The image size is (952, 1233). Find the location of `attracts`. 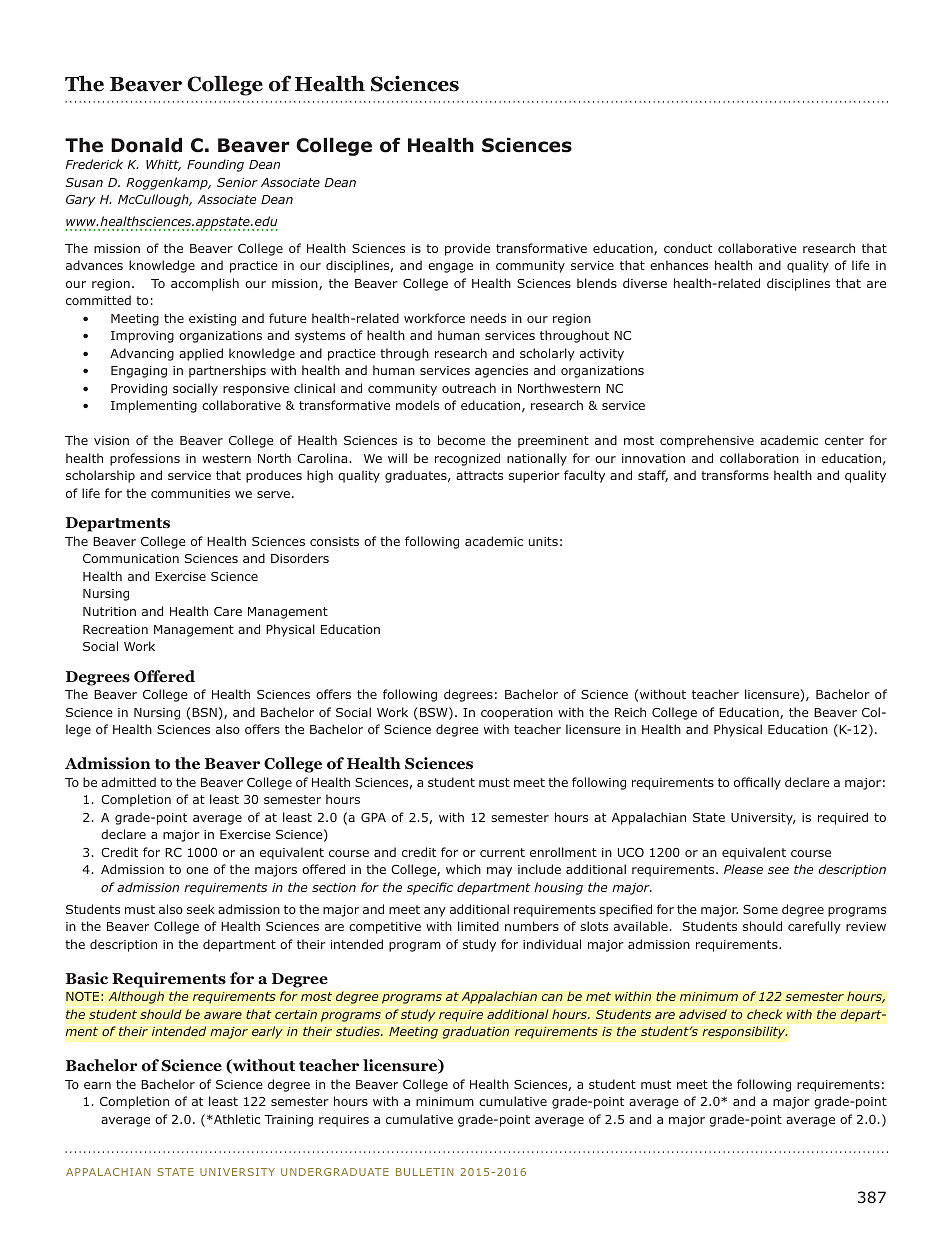

attracts is located at coordinates (479, 475).
